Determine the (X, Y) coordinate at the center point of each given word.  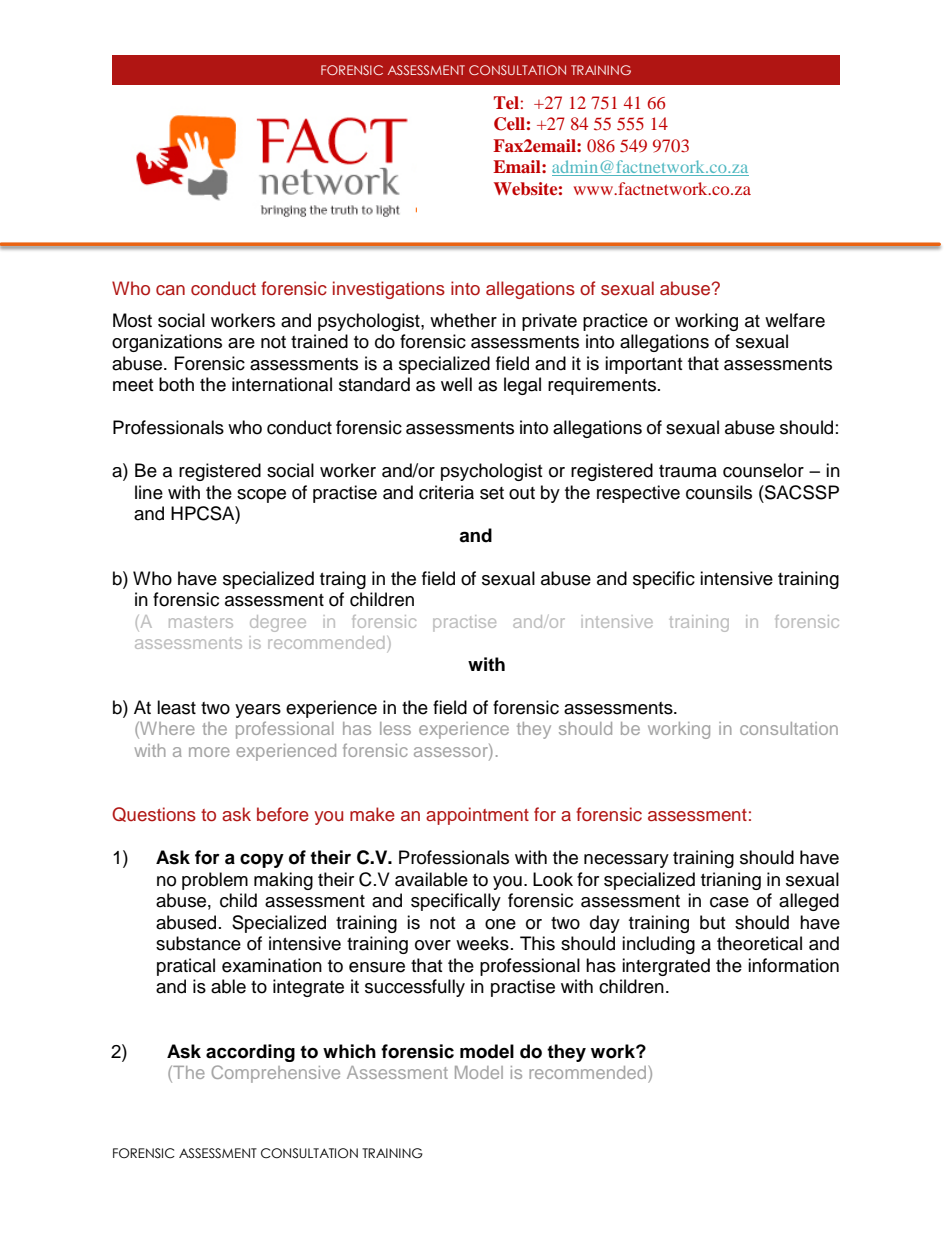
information (793, 965)
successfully (415, 988)
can (170, 290)
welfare (795, 320)
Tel (506, 102)
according (250, 1053)
